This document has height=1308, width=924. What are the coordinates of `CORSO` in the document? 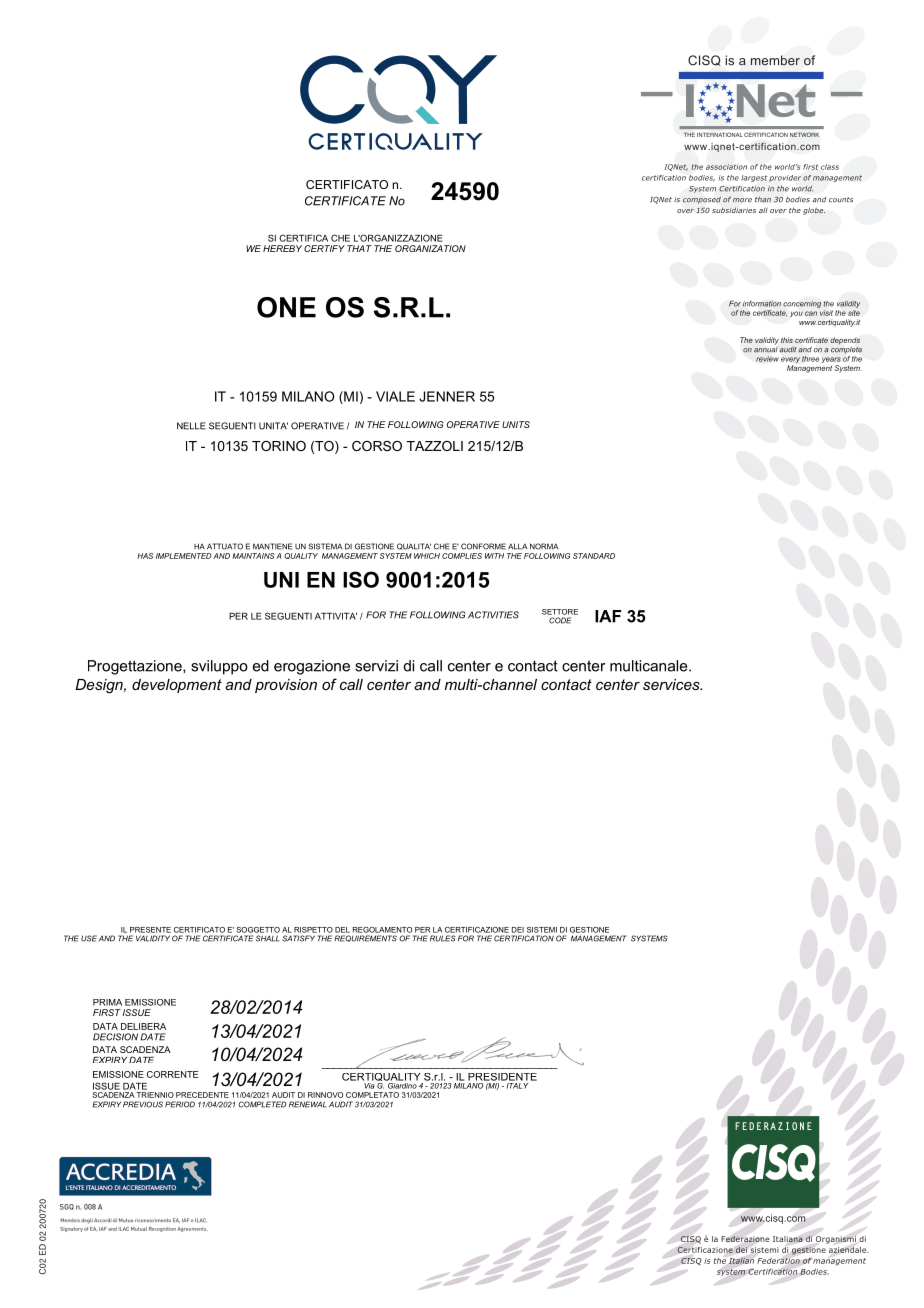 It's located at (377, 446).
